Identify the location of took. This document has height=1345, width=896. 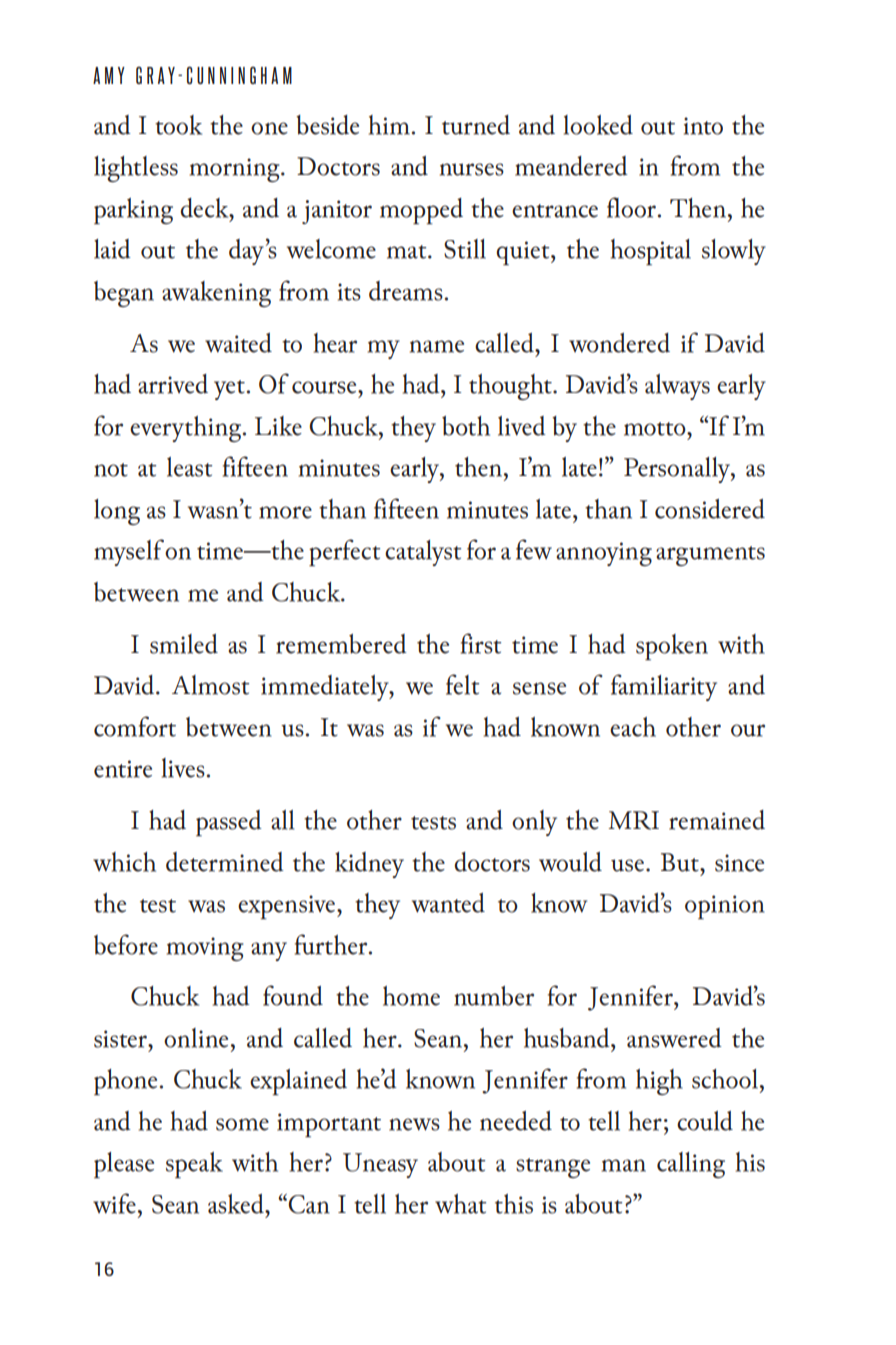
(178, 125).
